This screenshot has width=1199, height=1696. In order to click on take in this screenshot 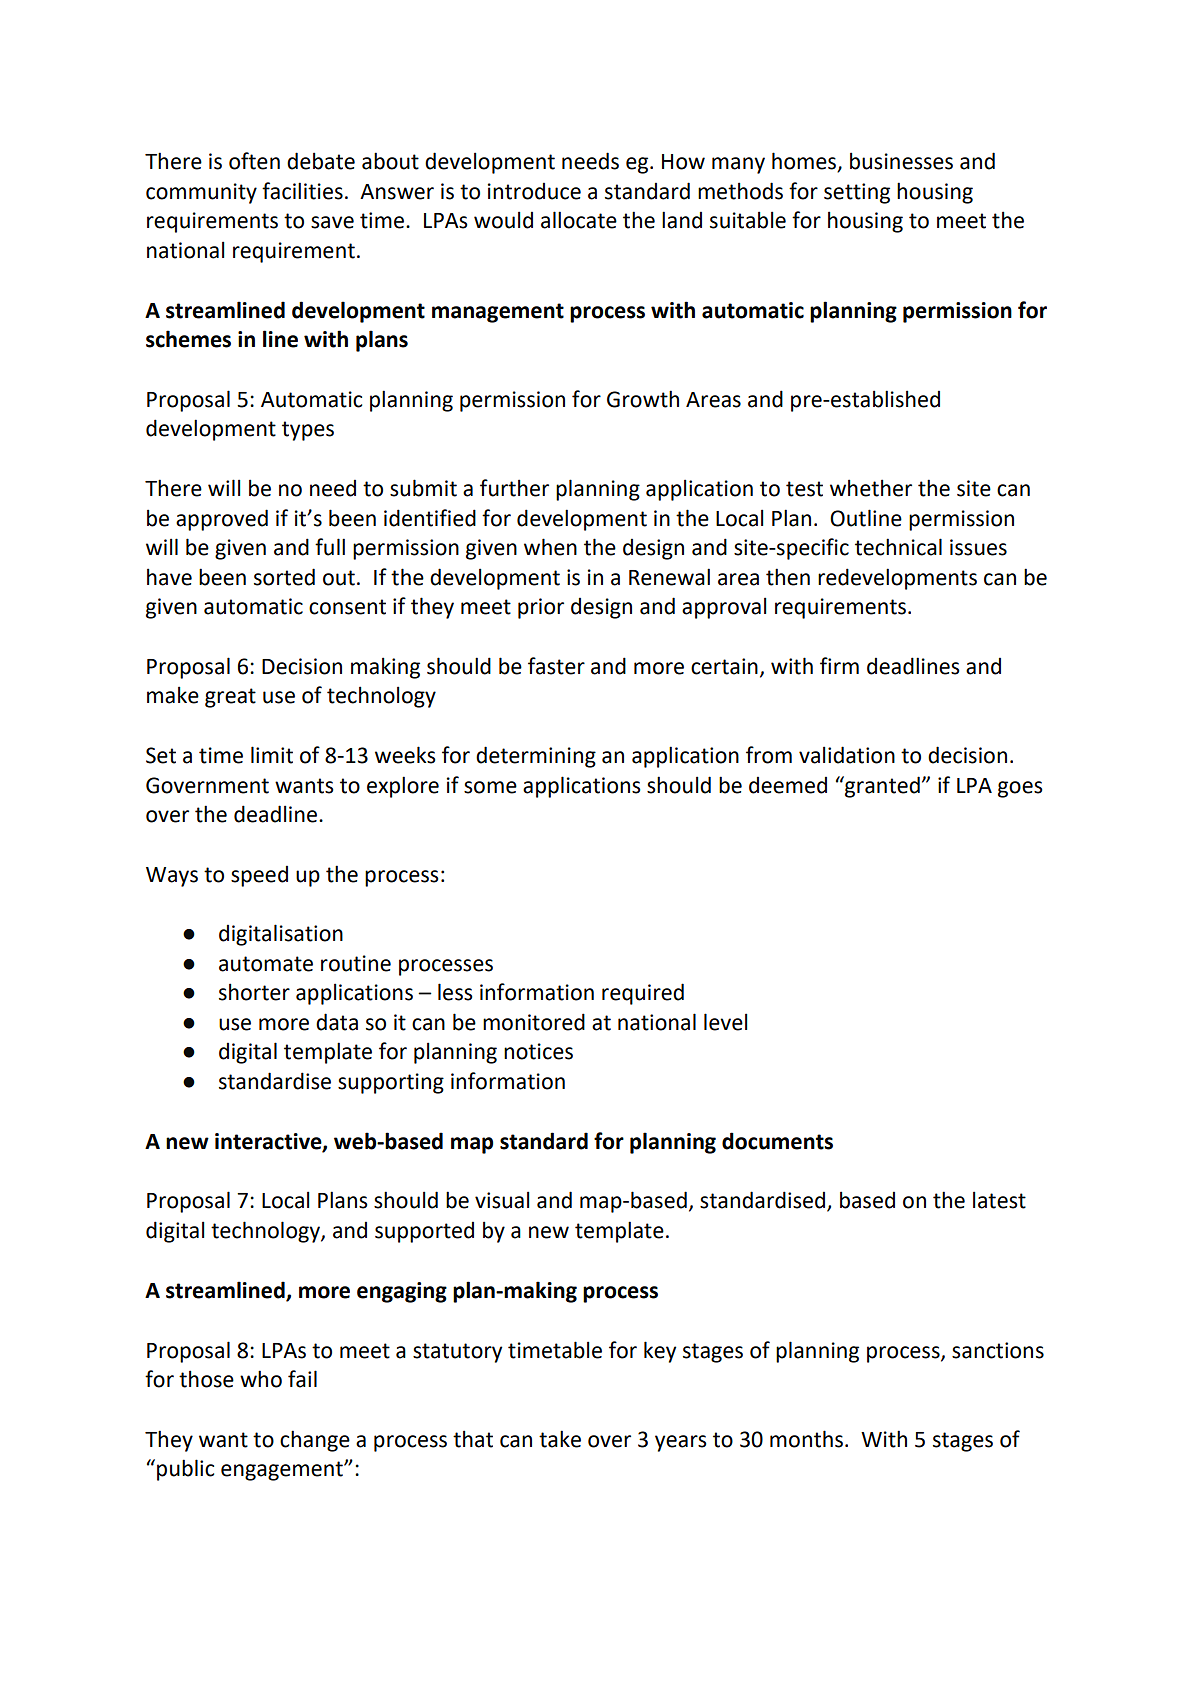, I will do `click(560, 1439)`.
